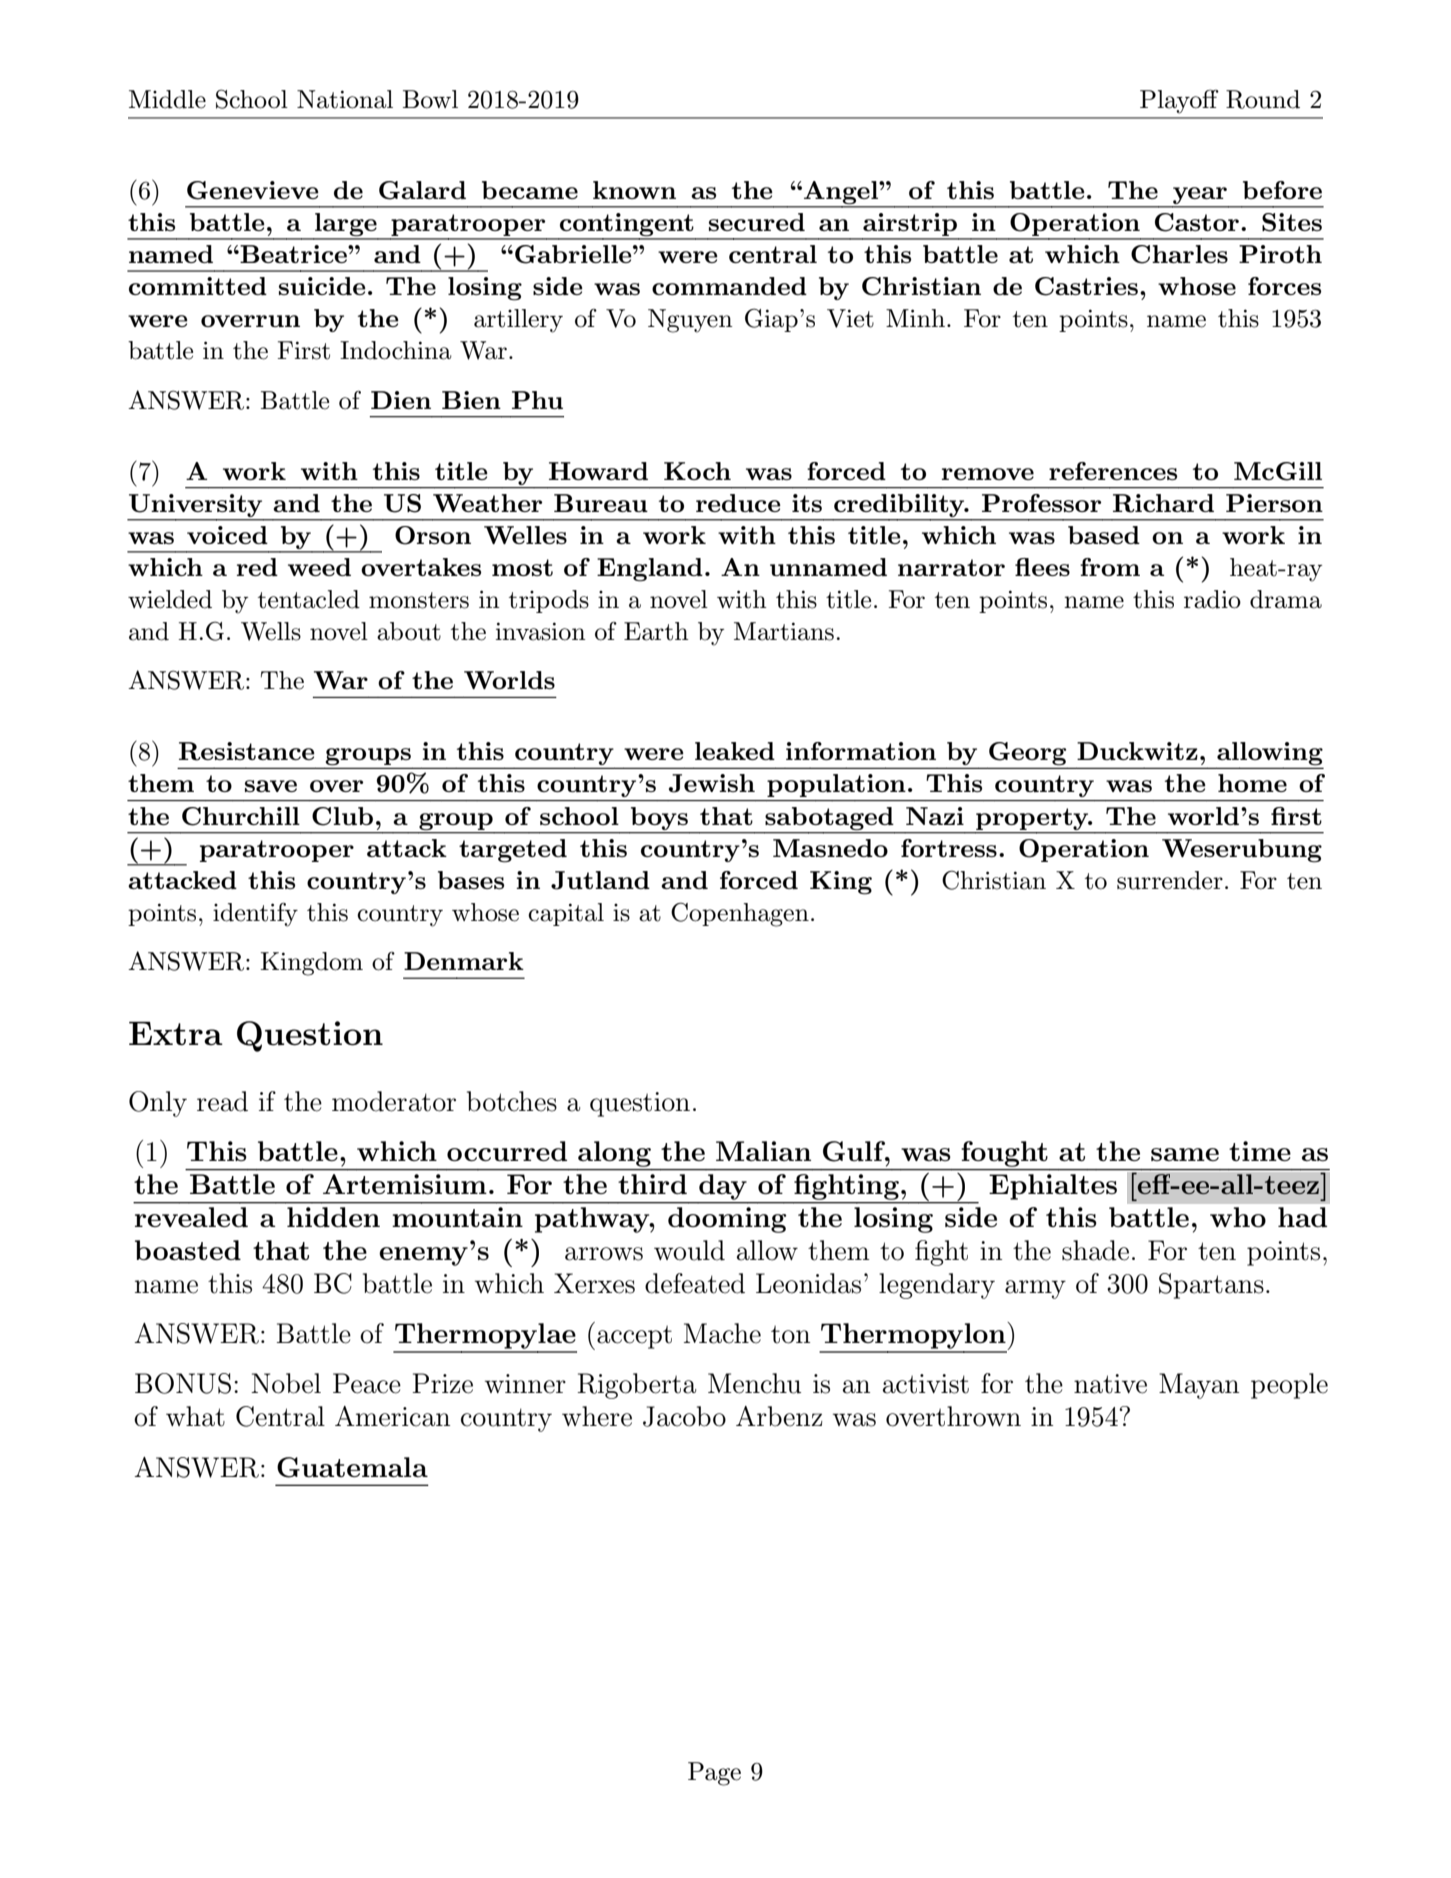 The image size is (1451, 1878). I want to click on Copenhagen, so click(740, 914).
